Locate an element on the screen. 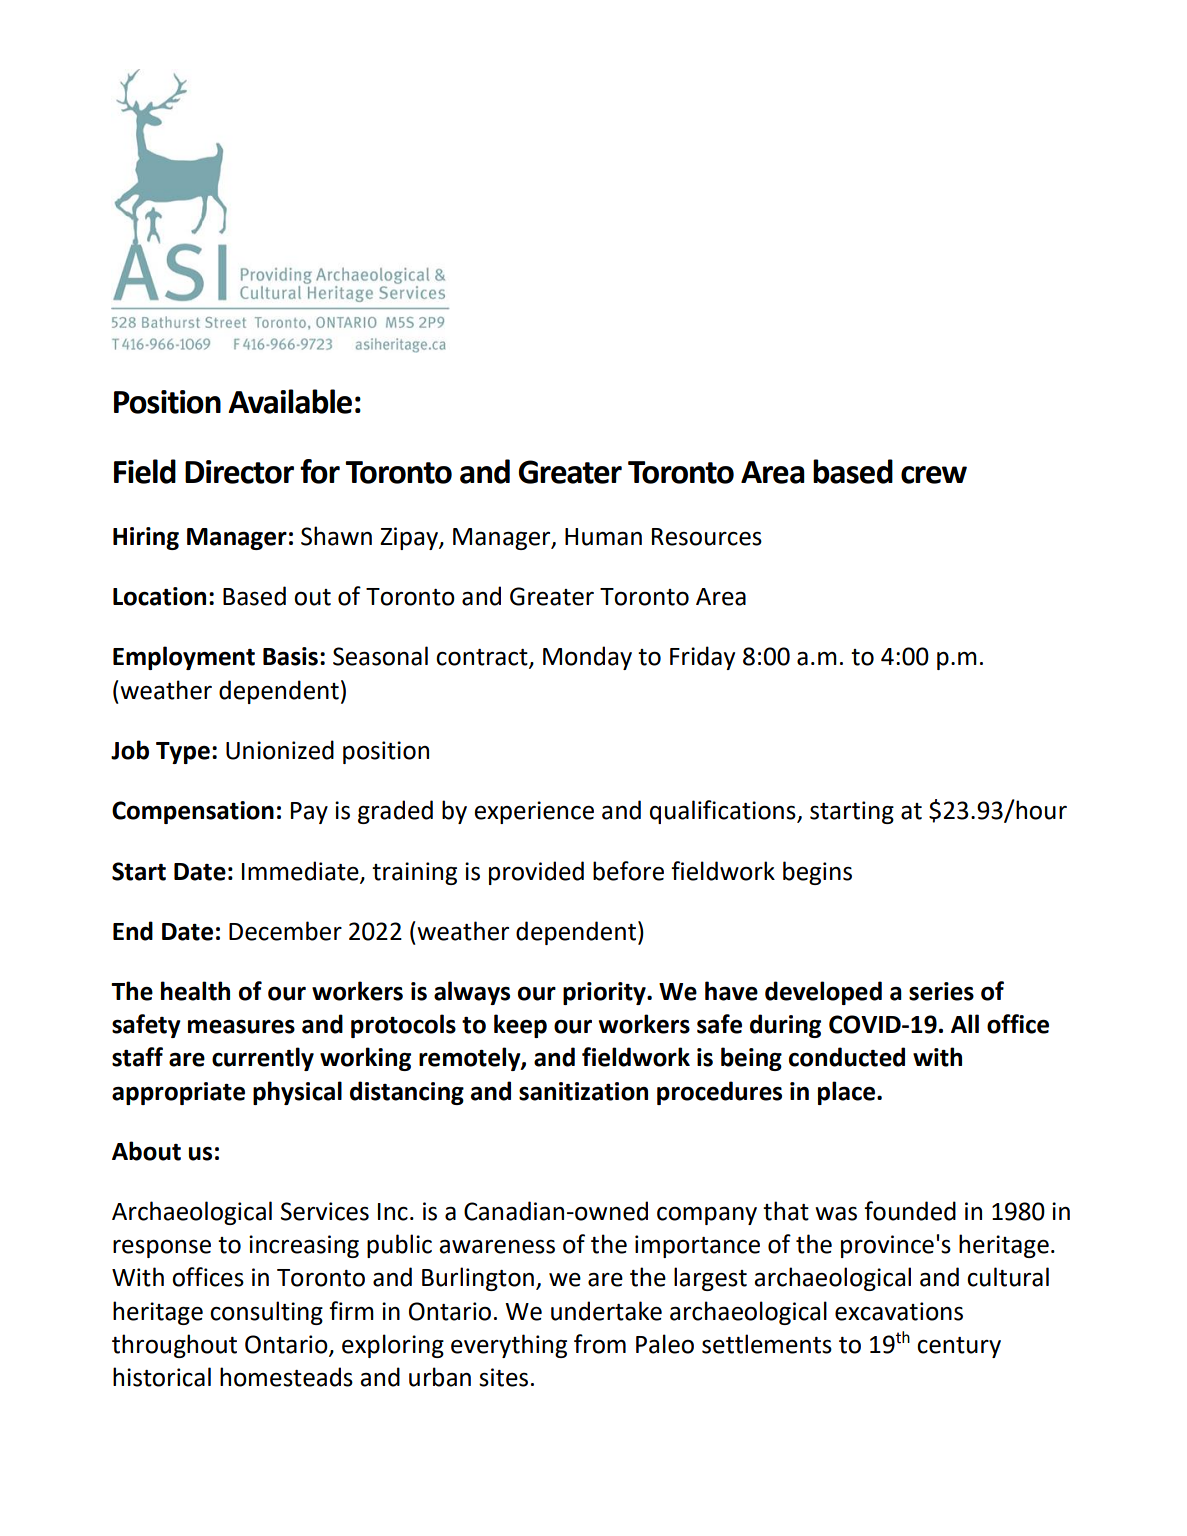 The image size is (1187, 1536). crew is located at coordinates (934, 475).
